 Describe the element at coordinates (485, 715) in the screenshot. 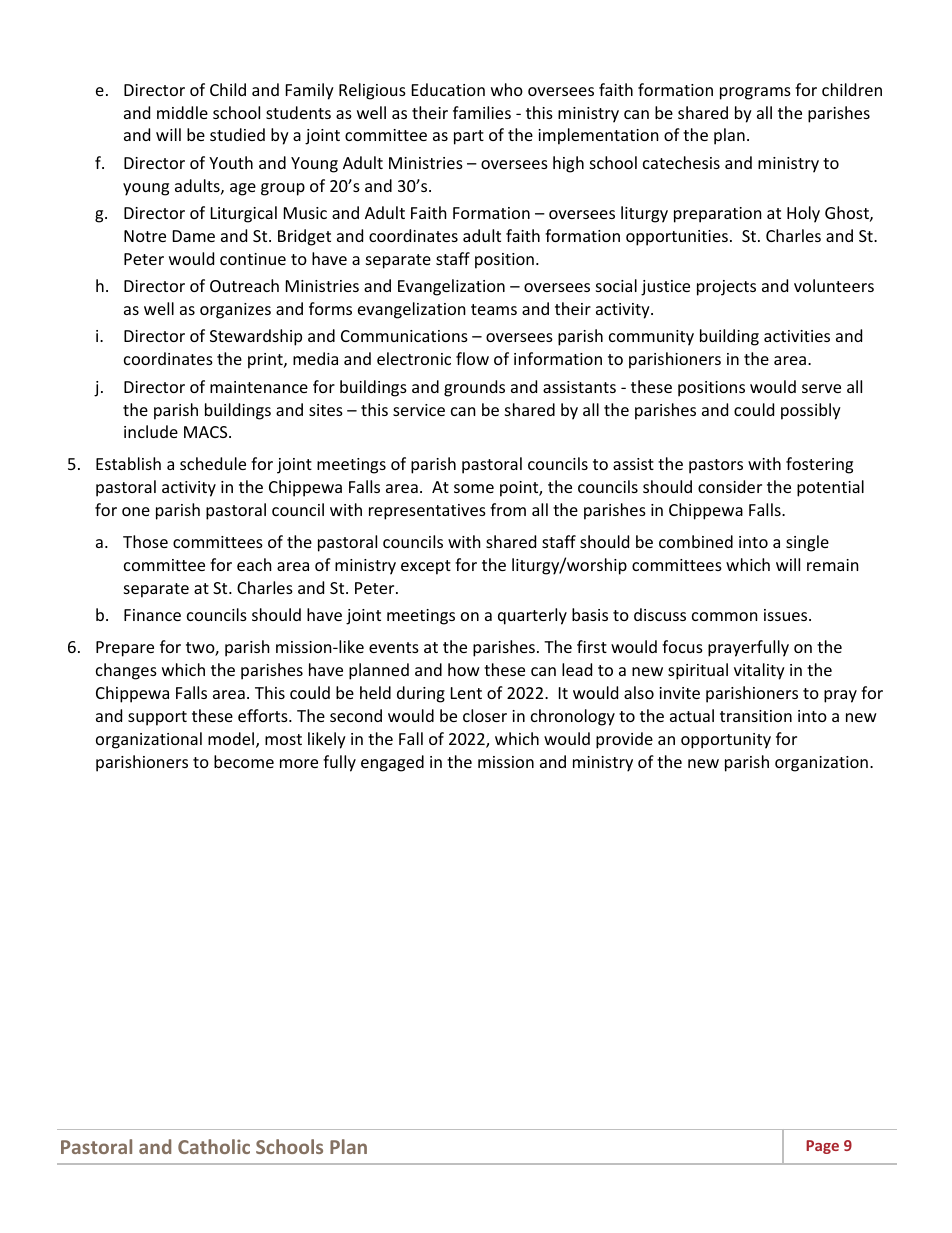

I see `closer` at that location.
